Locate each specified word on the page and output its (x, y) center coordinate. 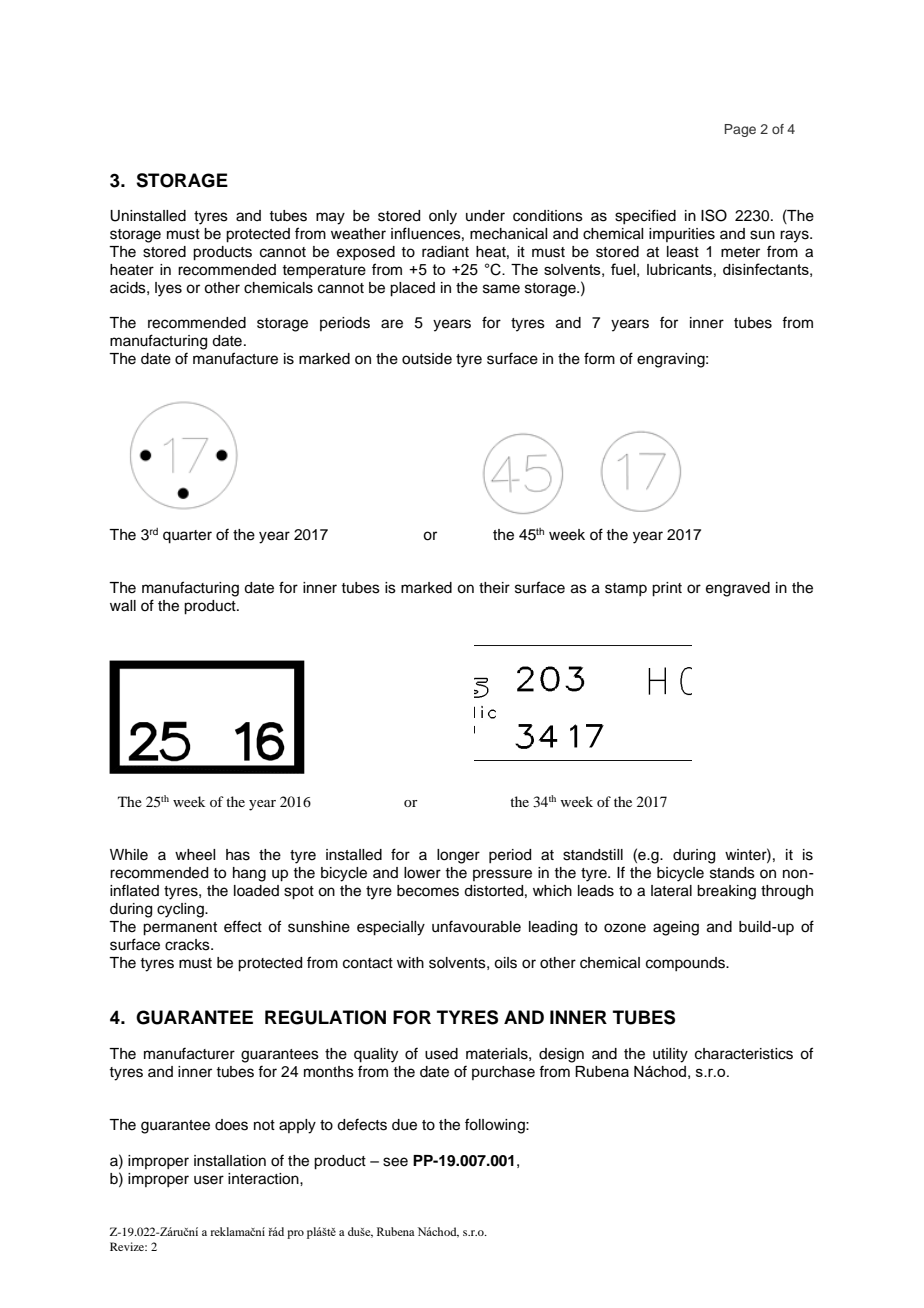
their (494, 588)
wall (123, 606)
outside (427, 359)
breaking (726, 892)
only (443, 217)
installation (230, 1161)
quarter (187, 537)
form (599, 358)
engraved (738, 589)
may (330, 218)
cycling (181, 910)
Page (740, 130)
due (404, 1125)
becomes (428, 891)
